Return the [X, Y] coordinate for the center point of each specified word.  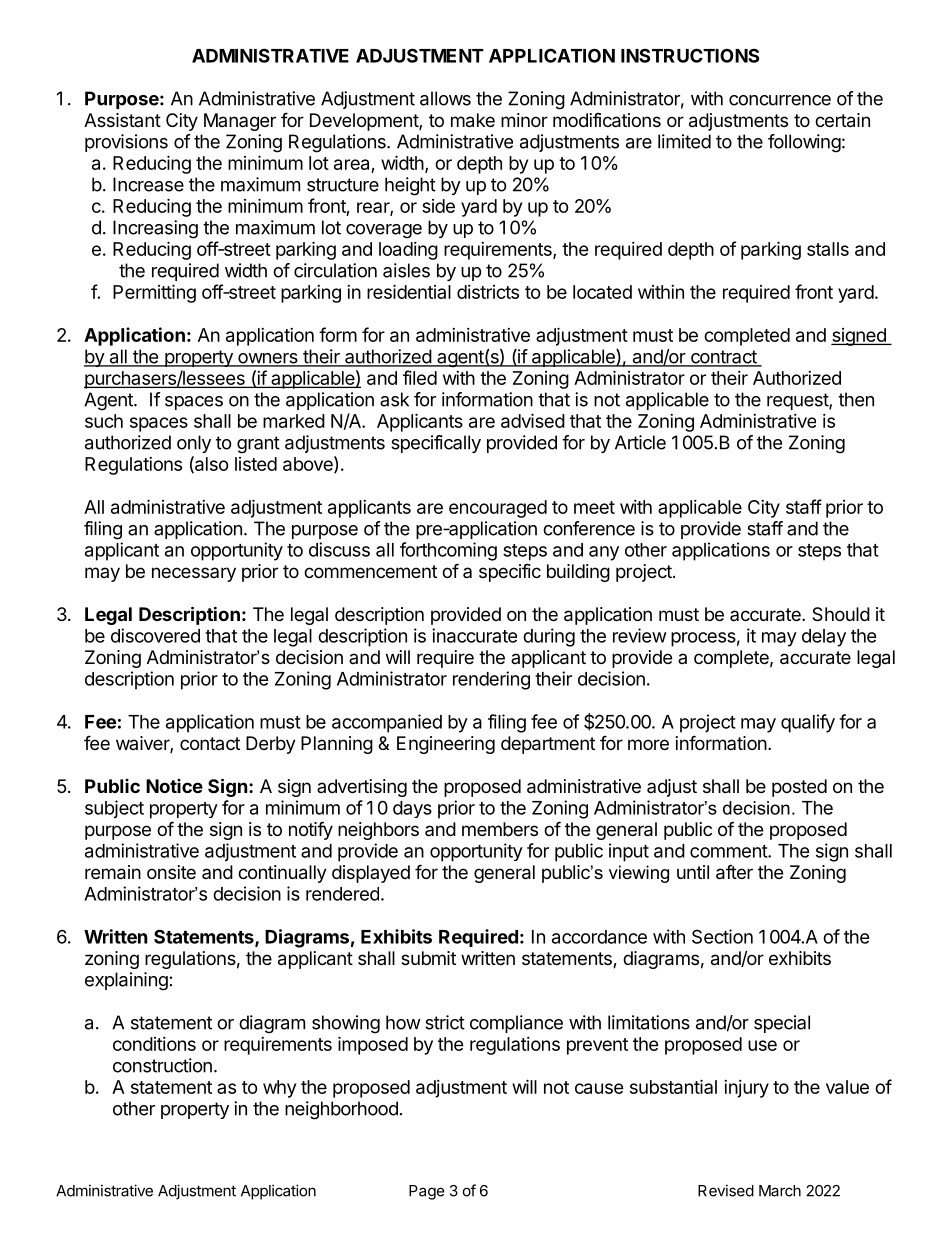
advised [533, 420]
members [500, 829]
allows [445, 98]
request [798, 401]
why [279, 1089]
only [194, 444]
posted [799, 788]
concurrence [780, 100]
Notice [174, 786]
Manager [240, 122]
